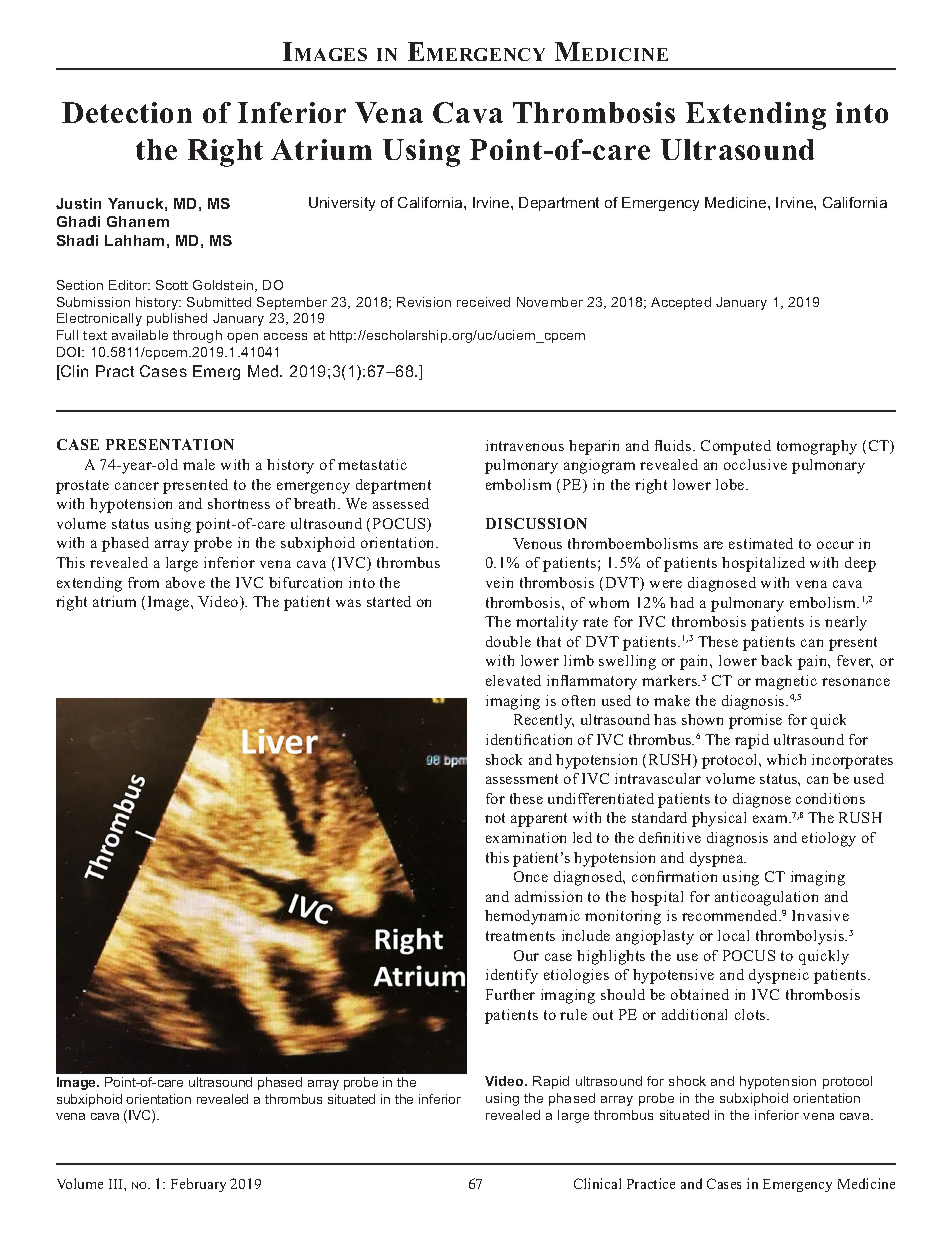 The width and height of the screenshot is (952, 1233). Describe the element at coordinates (143, 582) in the screenshot. I see `from` at that location.
